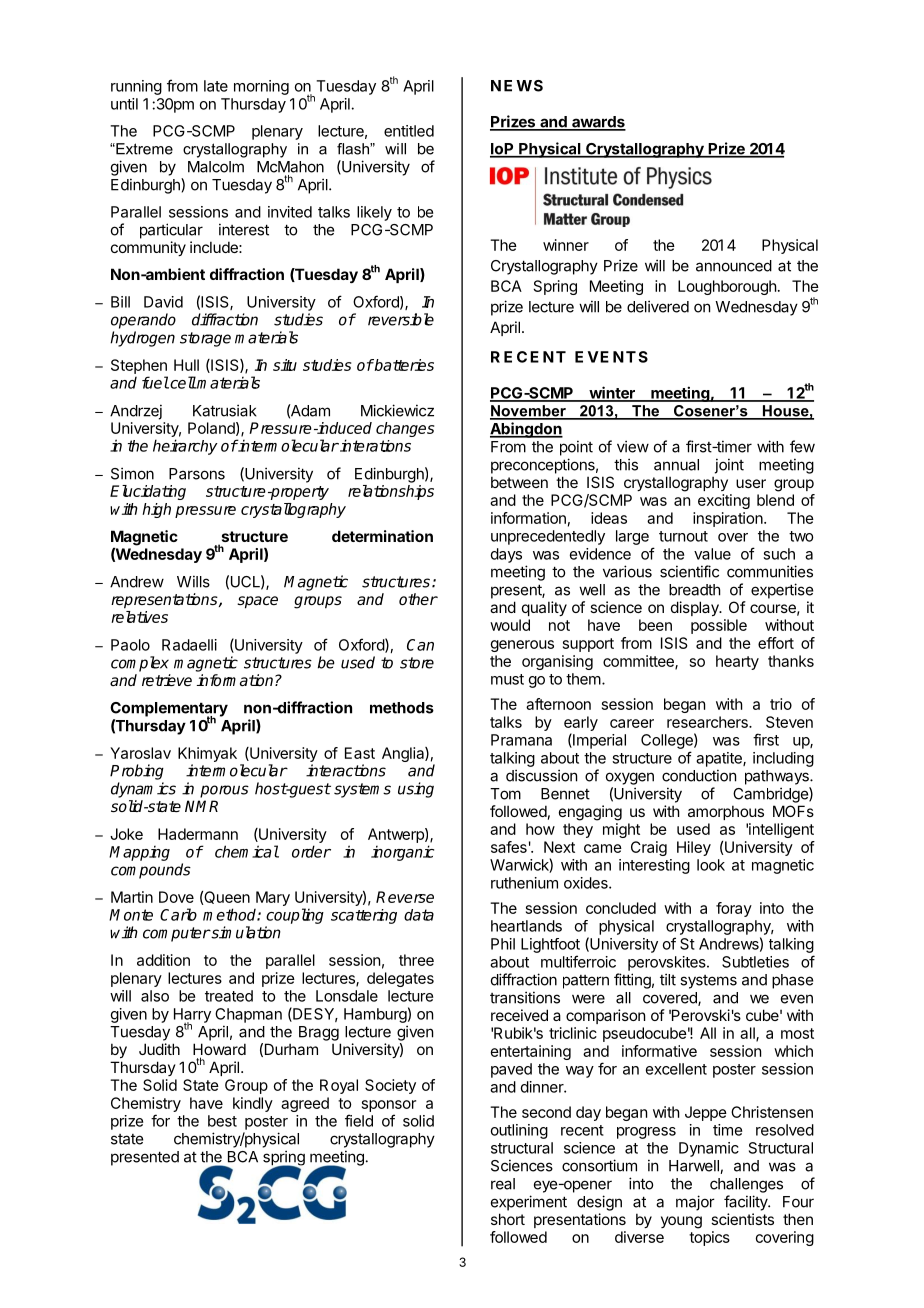 This page has width=924, height=1308. What do you see at coordinates (729, 466) in the page?
I see `joint` at bounding box center [729, 466].
